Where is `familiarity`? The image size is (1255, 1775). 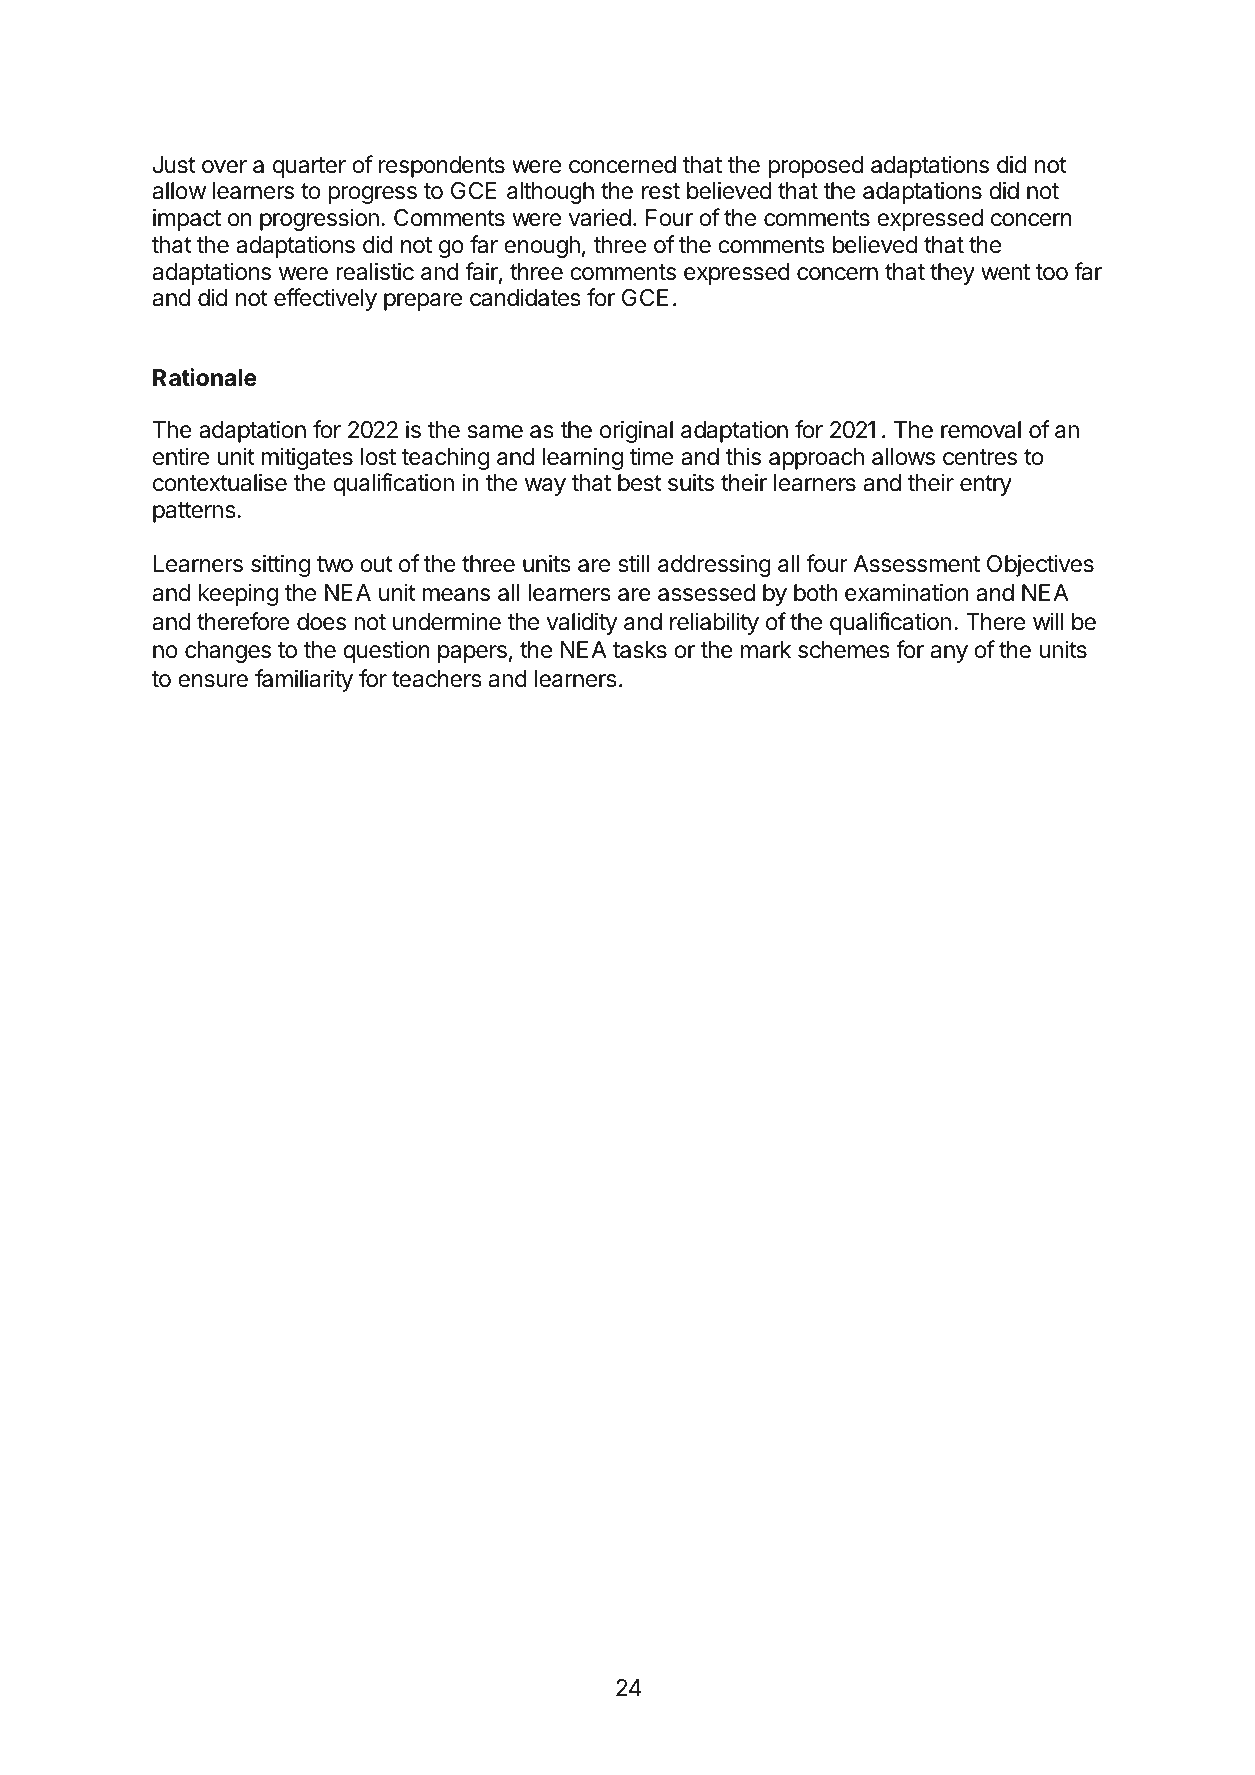
familiarity is located at coordinates (304, 680).
